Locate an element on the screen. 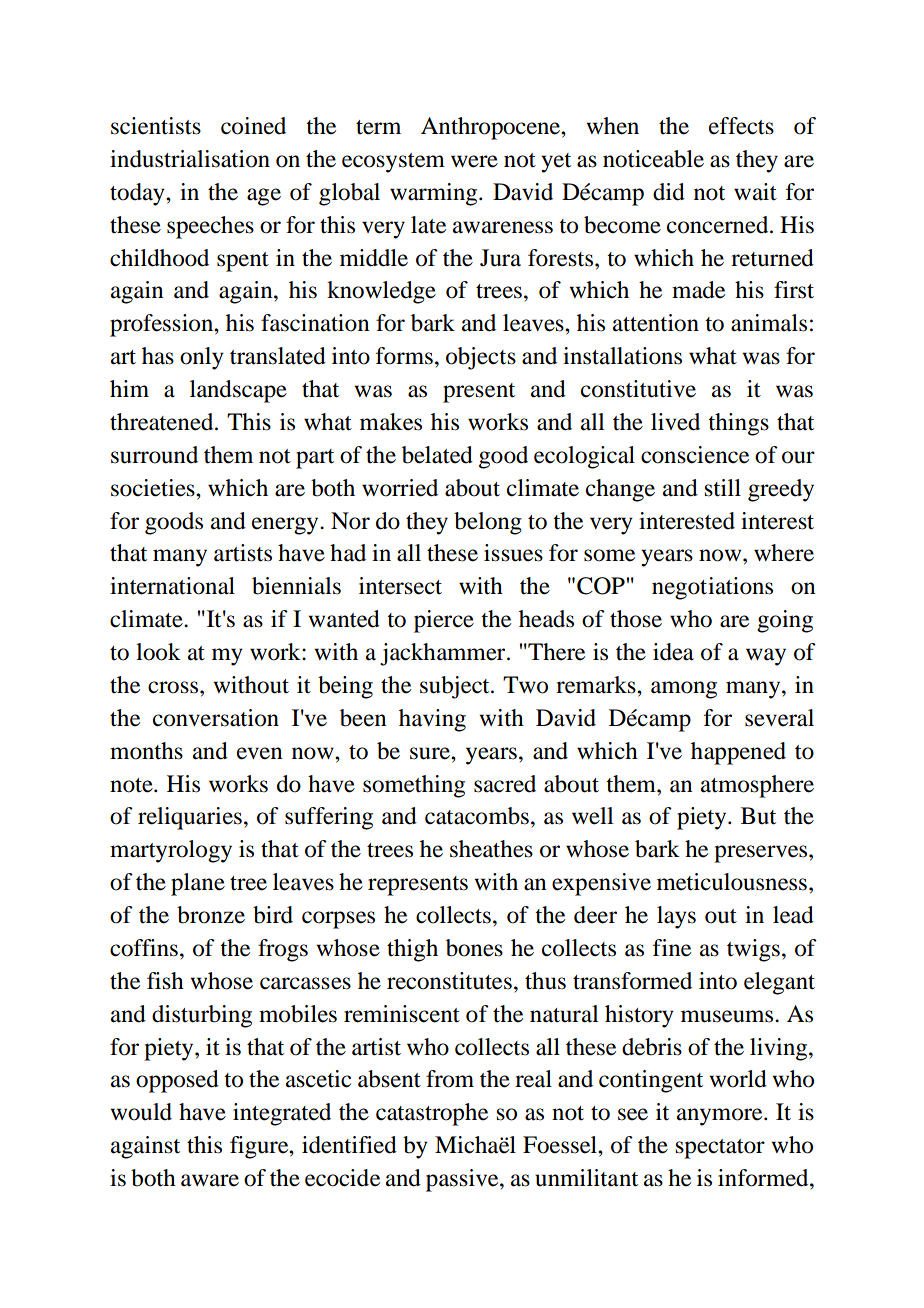  idea is located at coordinates (673, 652).
